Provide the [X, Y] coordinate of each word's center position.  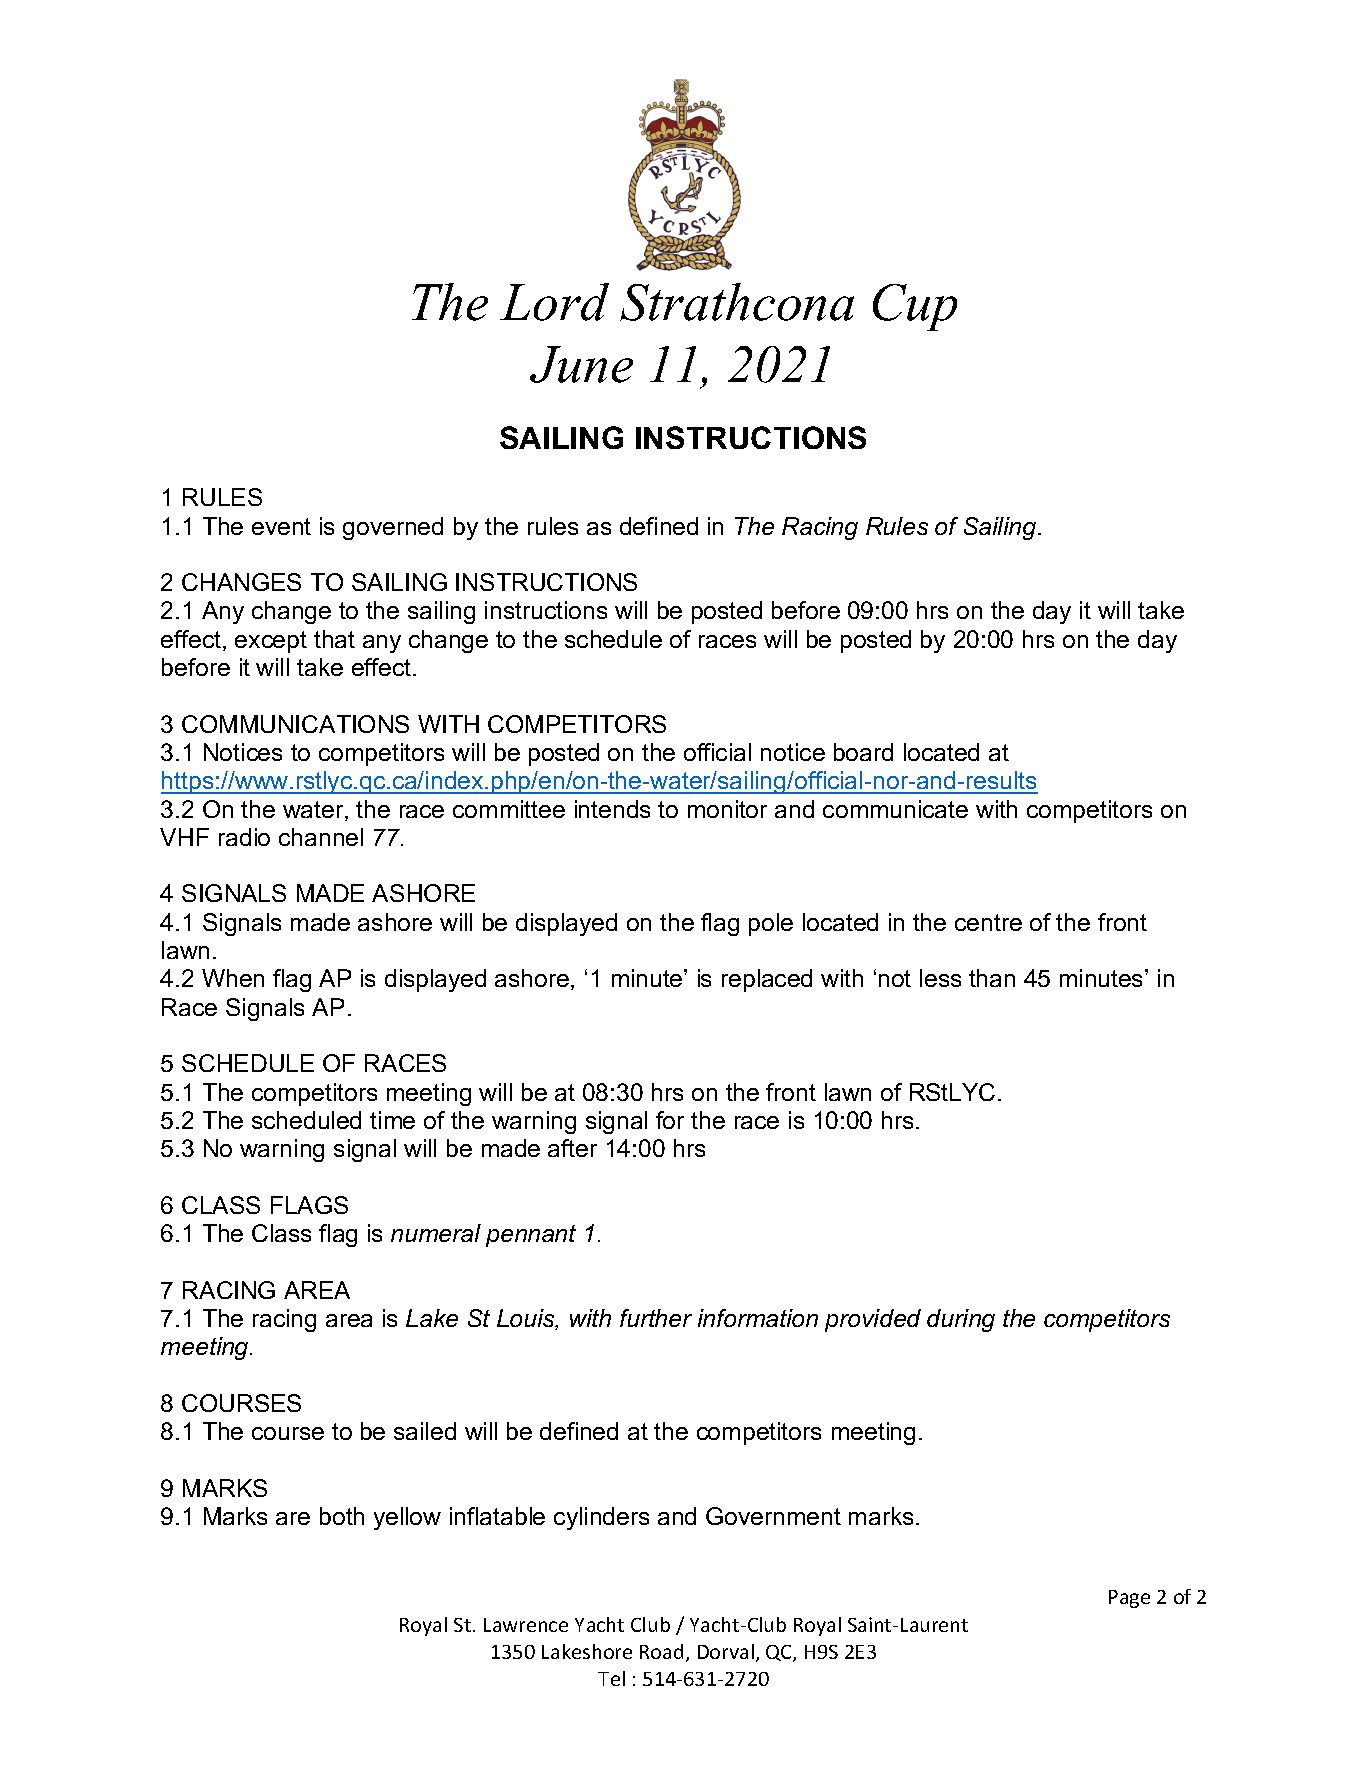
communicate [895, 809]
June [581, 364]
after [572, 1148]
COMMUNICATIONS [295, 724]
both [342, 1516]
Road [661, 1651]
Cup [915, 307]
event [281, 526]
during [961, 1320]
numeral [436, 1233]
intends [612, 809]
